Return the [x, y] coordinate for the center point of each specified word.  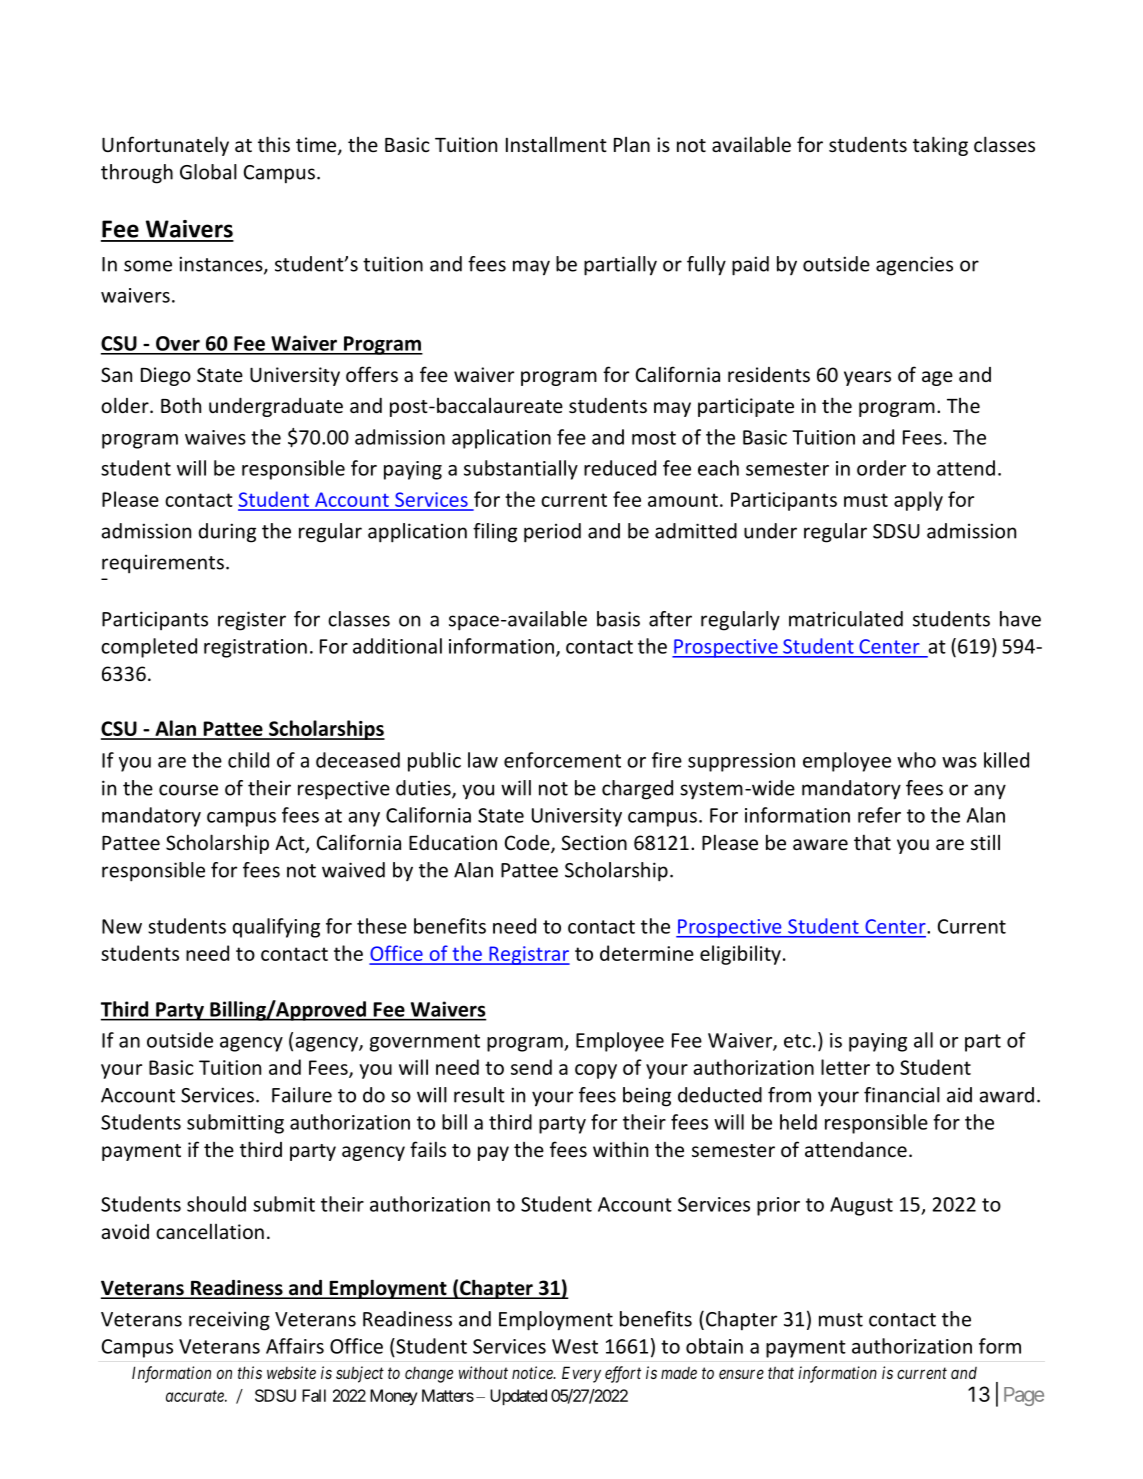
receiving [229, 1321]
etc [797, 1041]
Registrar [528, 955]
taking [940, 146]
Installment [556, 144]
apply [918, 501]
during [227, 533]
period [552, 533]
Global [208, 172]
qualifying [276, 928]
